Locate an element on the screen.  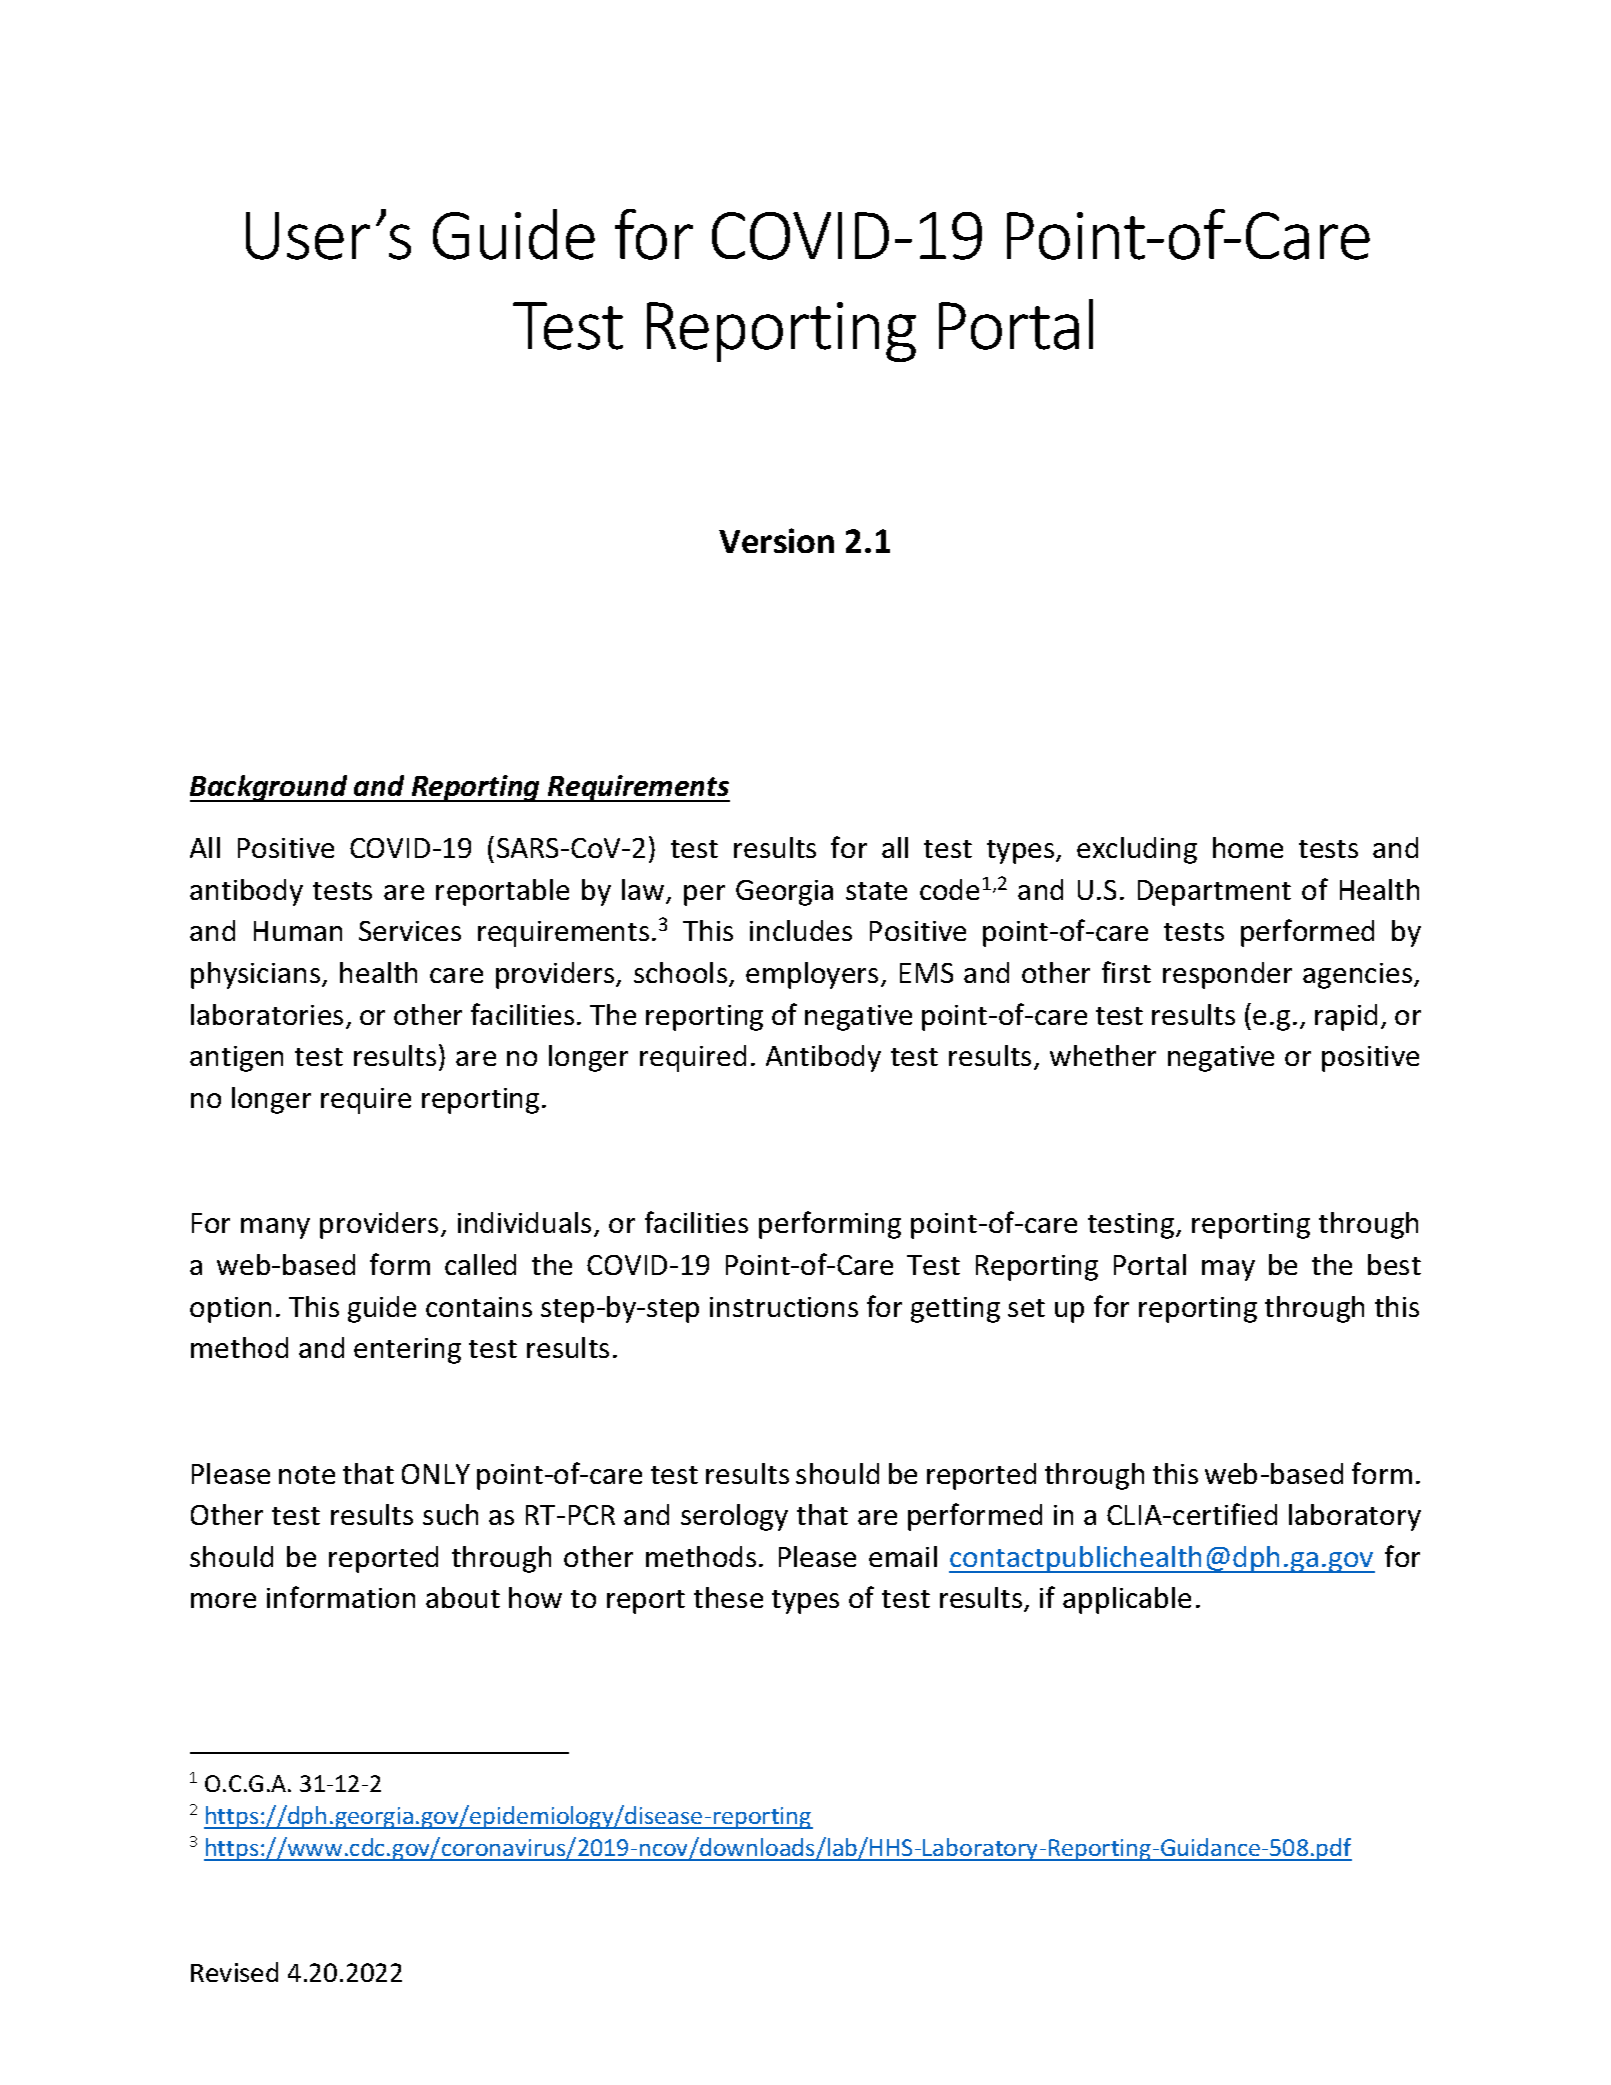
these is located at coordinates (728, 1597).
